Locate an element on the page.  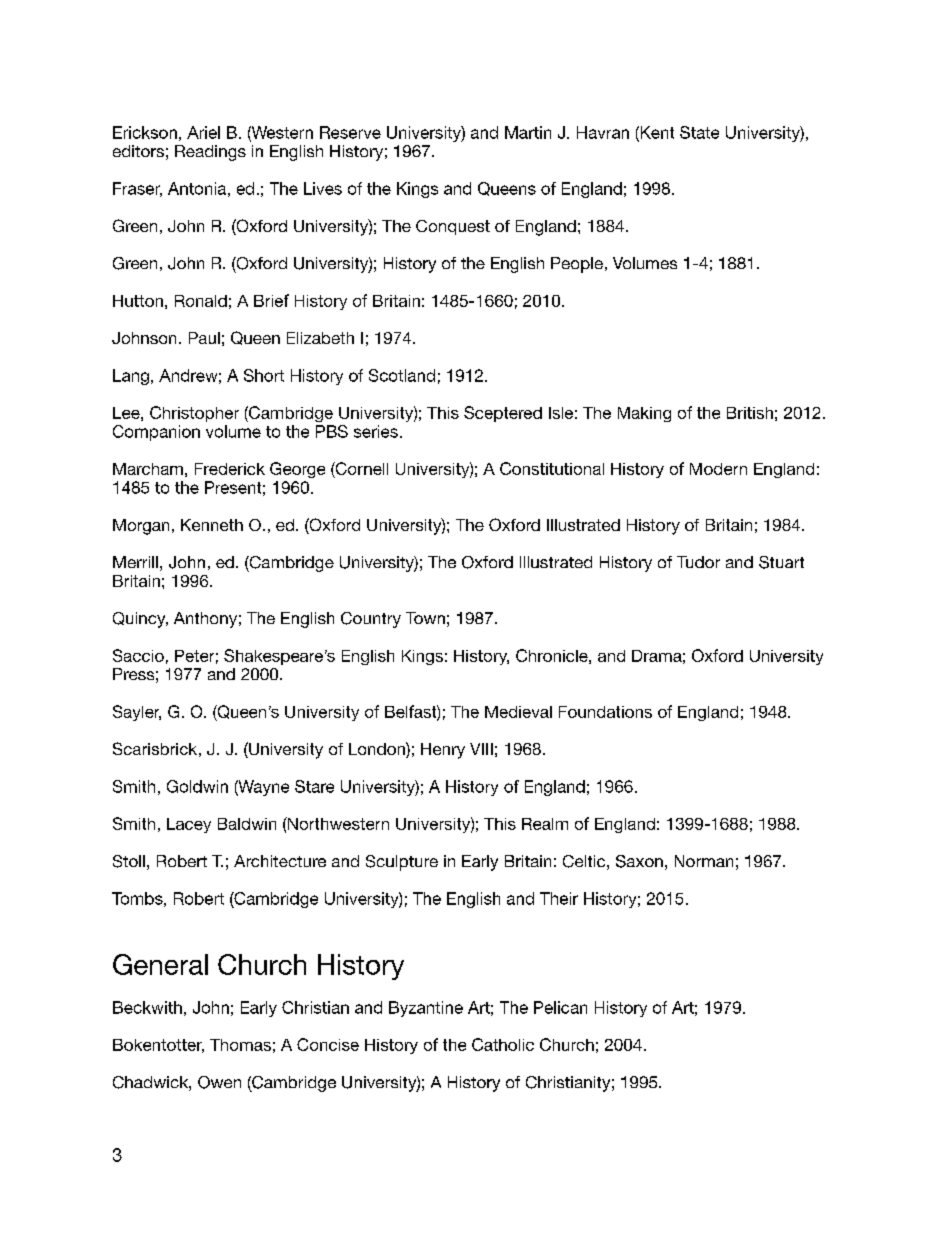
Martin is located at coordinates (528, 132).
